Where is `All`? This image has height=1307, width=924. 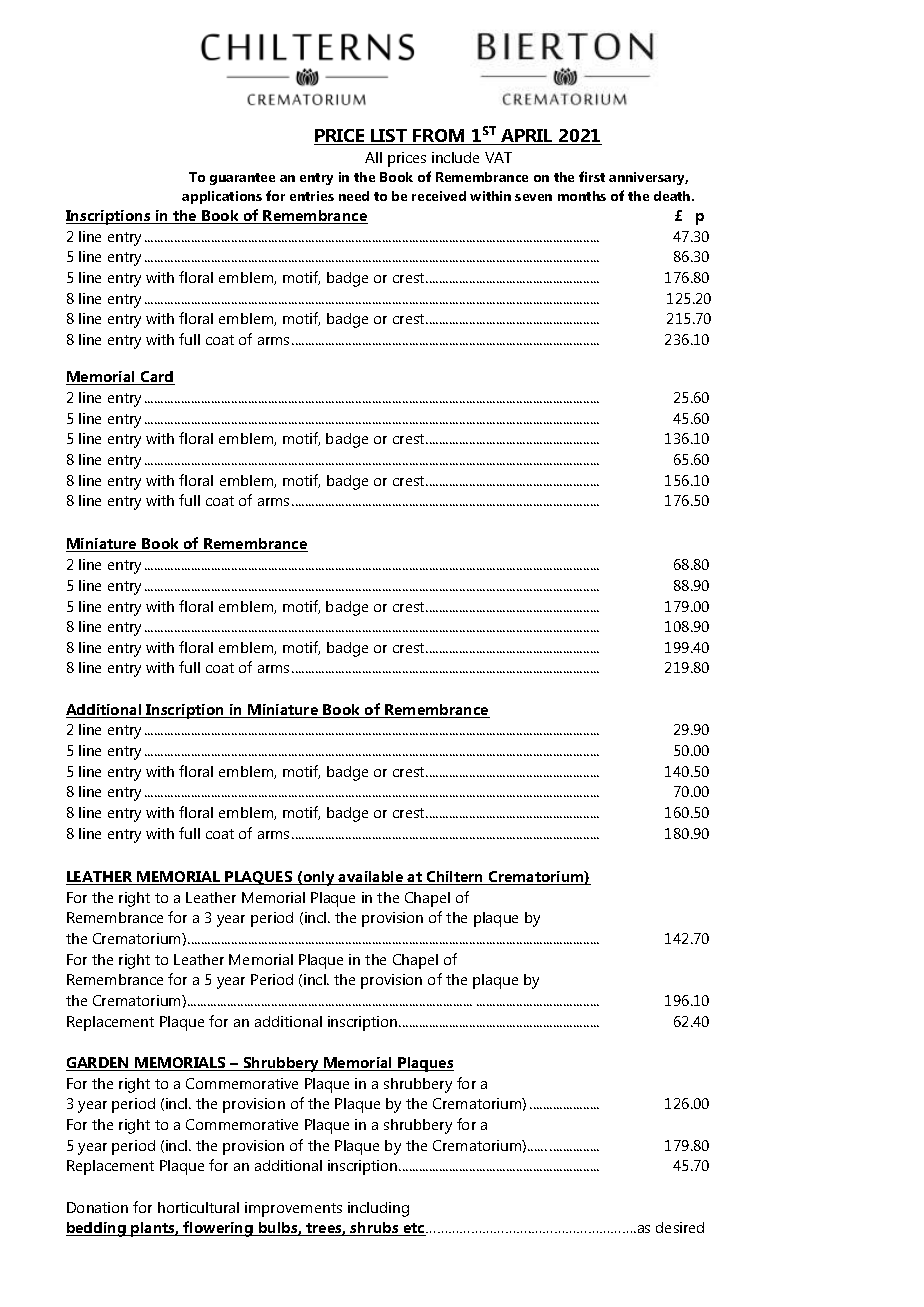
All is located at coordinates (373, 157).
